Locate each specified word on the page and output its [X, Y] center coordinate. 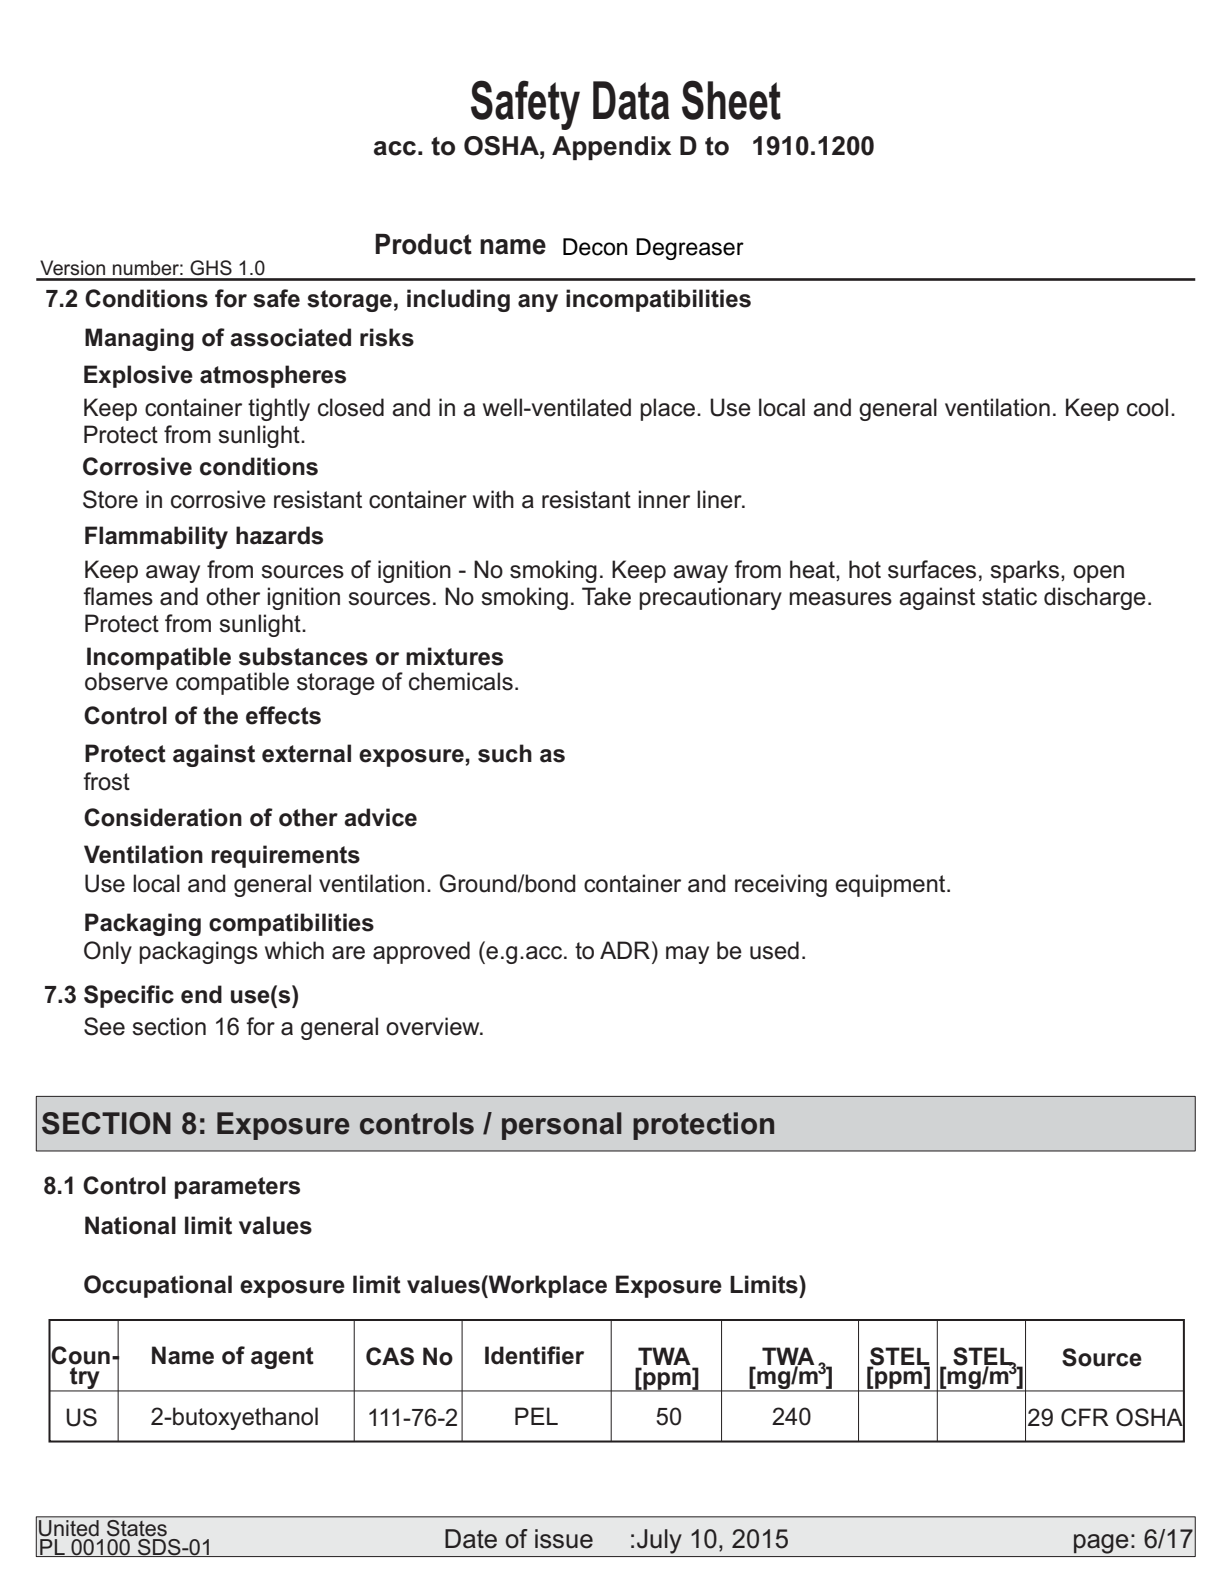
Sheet [731, 100]
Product [423, 244]
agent [282, 1358]
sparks [1026, 571]
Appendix [611, 148]
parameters [237, 1188]
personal [562, 1126]
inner [664, 499]
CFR [1085, 1417]
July [659, 1541]
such [505, 753]
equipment [891, 885]
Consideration [163, 817]
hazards [279, 535]
